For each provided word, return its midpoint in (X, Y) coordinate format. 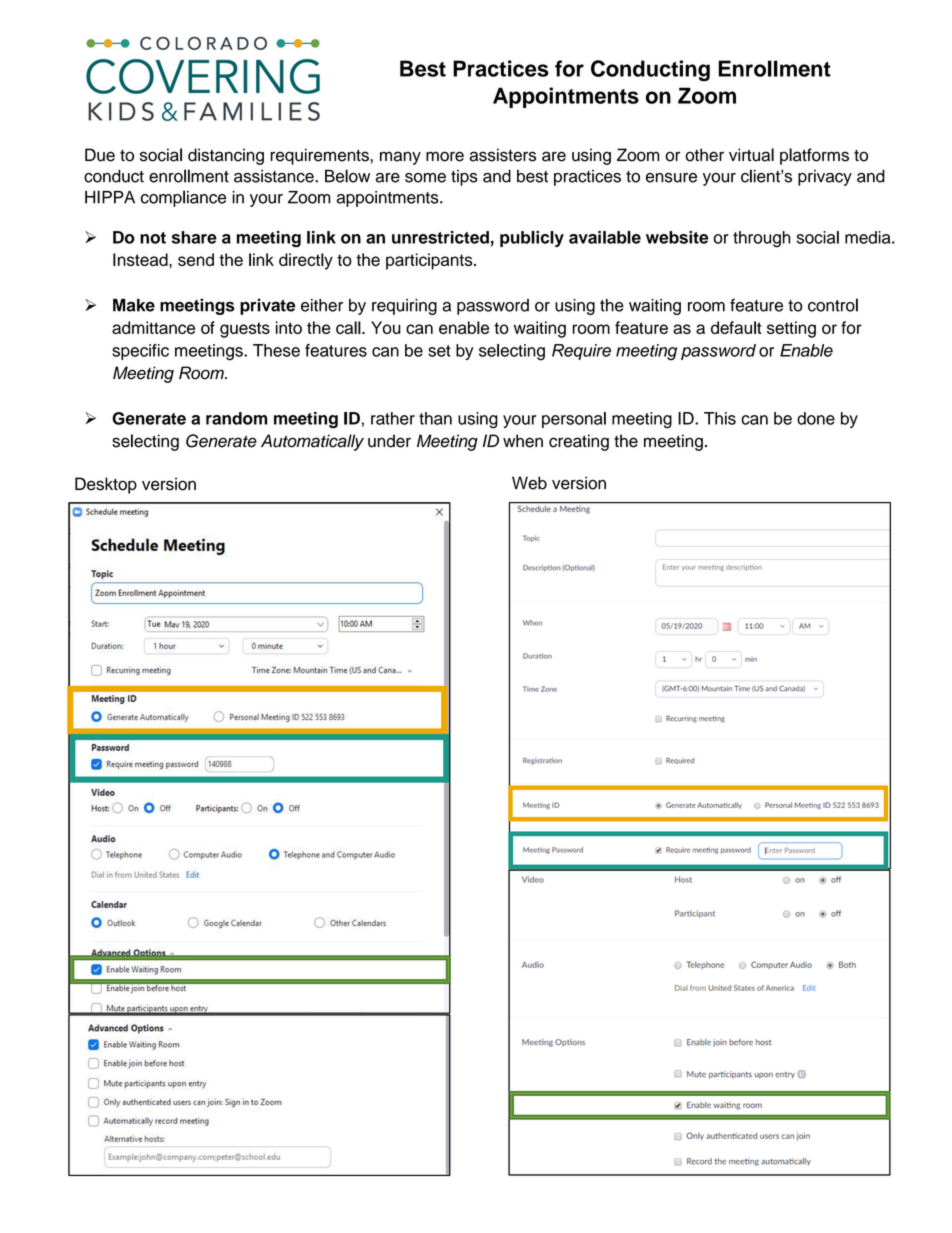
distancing (226, 156)
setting (791, 329)
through (762, 239)
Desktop (106, 485)
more (445, 156)
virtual (751, 155)
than (435, 418)
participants (430, 261)
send (196, 259)
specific (140, 352)
